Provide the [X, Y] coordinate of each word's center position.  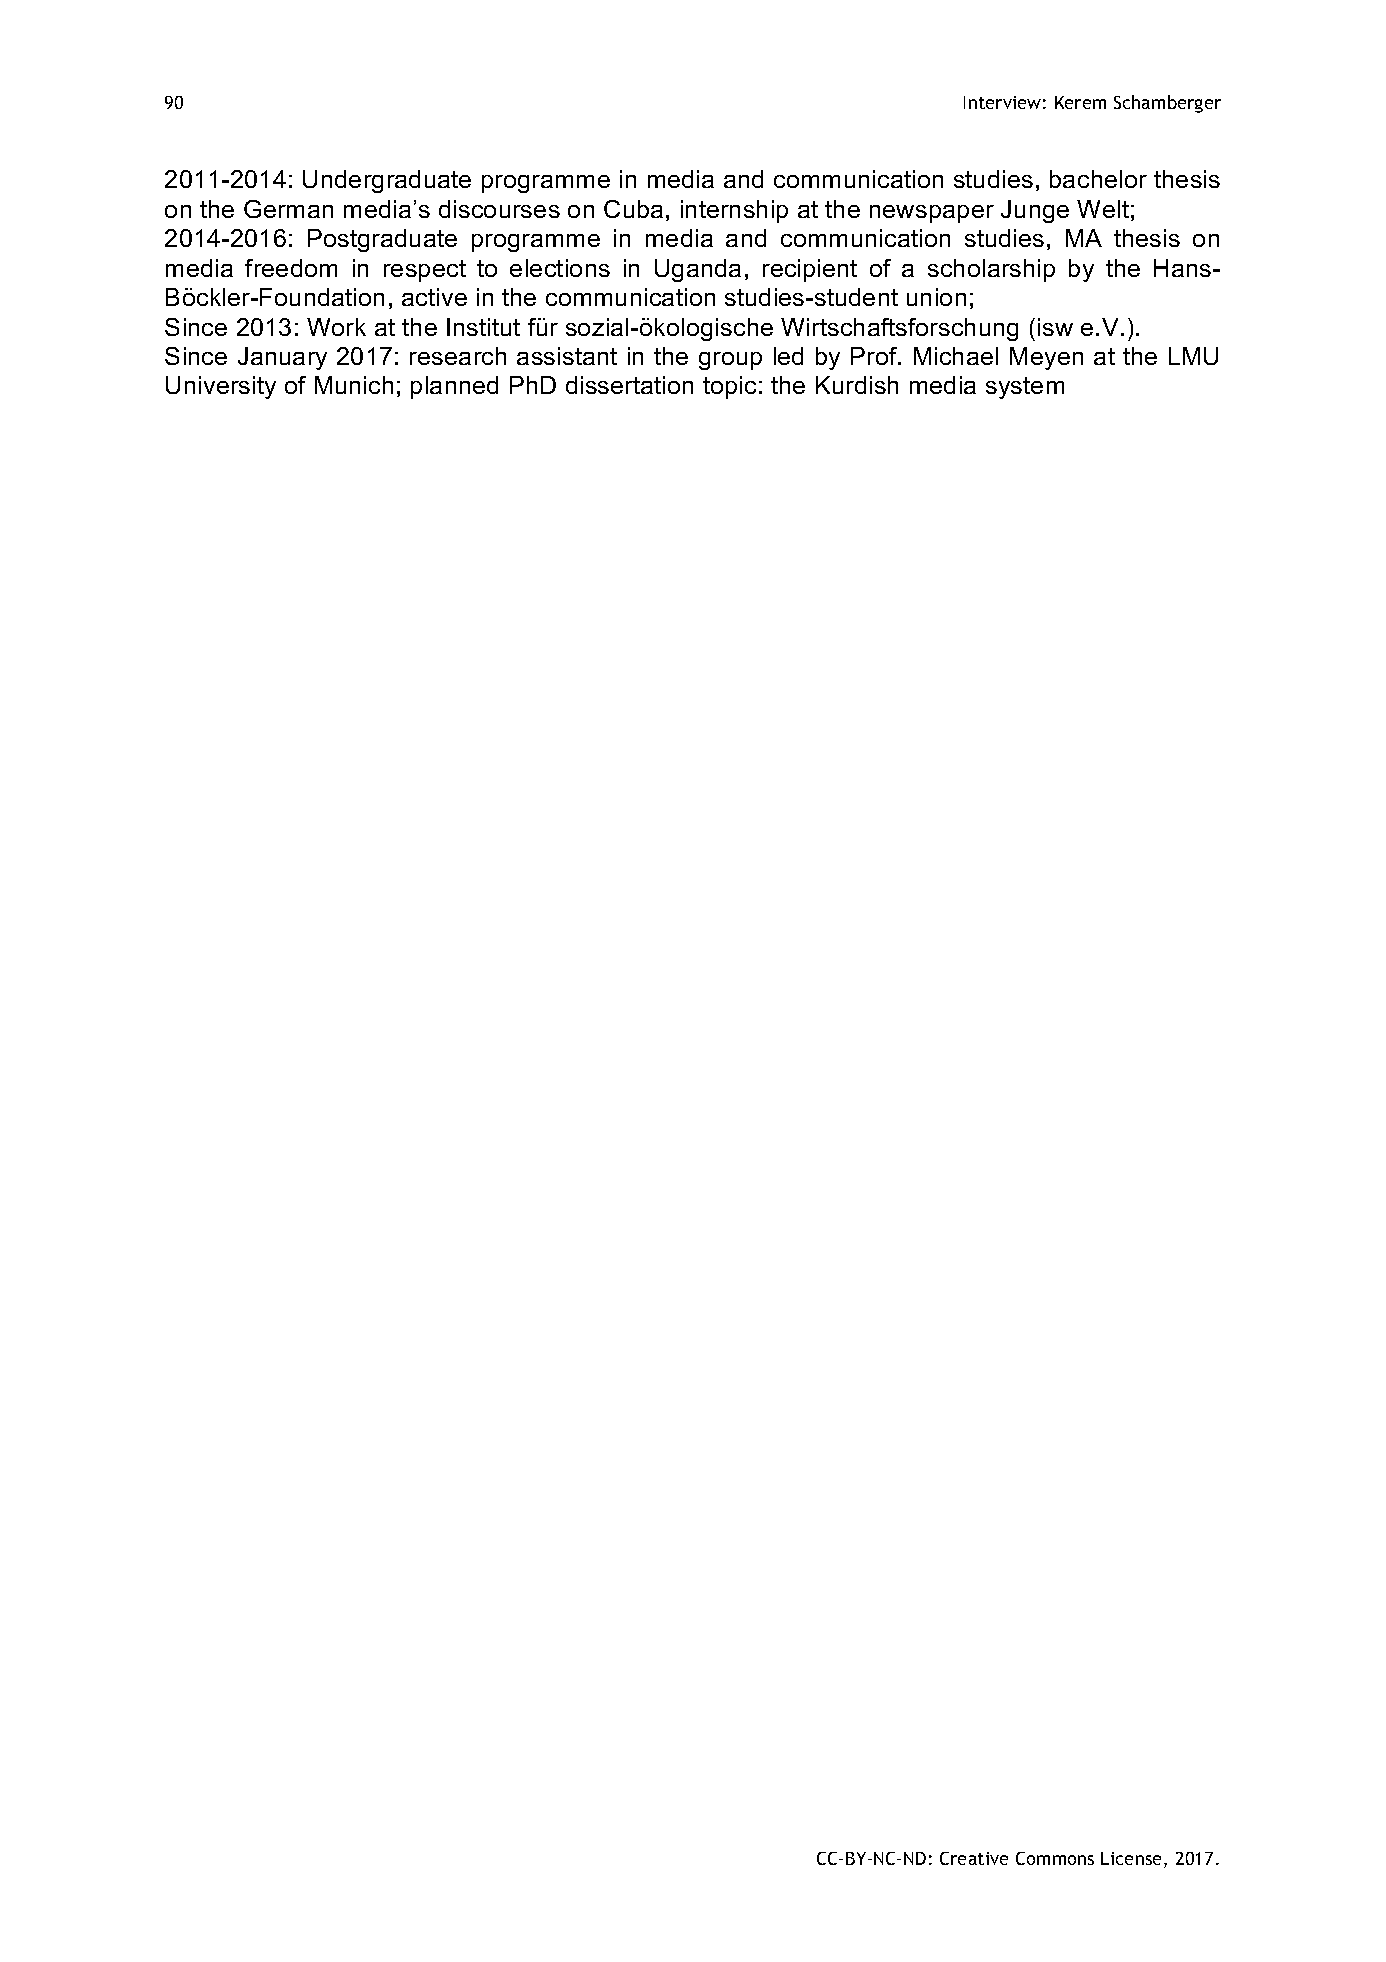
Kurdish [857, 385]
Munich [354, 385]
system [1025, 388]
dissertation [629, 385]
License [1133, 1860]
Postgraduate [382, 240]
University [221, 387]
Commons [1055, 1858]
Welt [1103, 209]
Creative [974, 1858]
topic [729, 387]
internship [734, 211]
